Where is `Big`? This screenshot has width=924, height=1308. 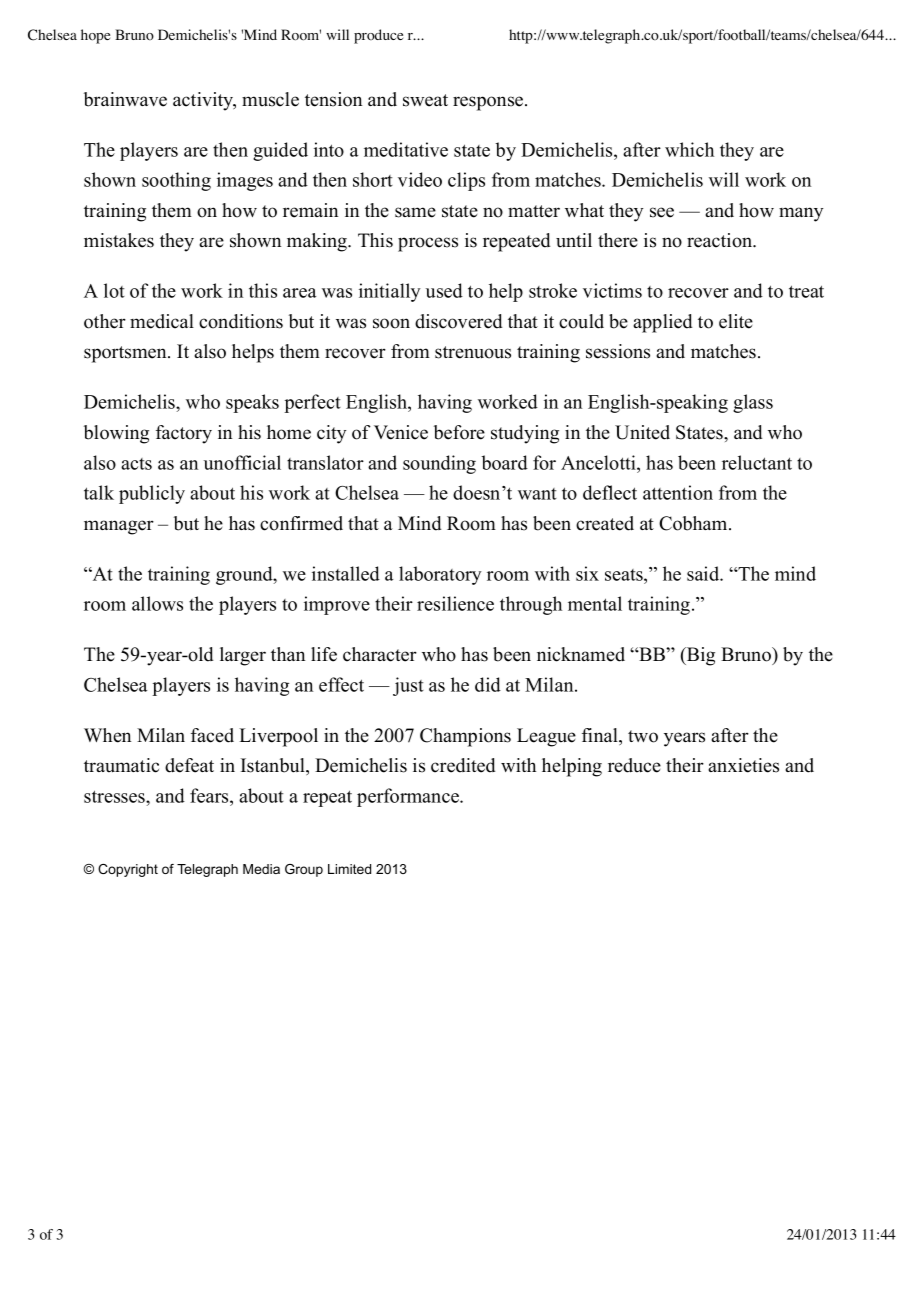
Big is located at coordinates (700, 656).
